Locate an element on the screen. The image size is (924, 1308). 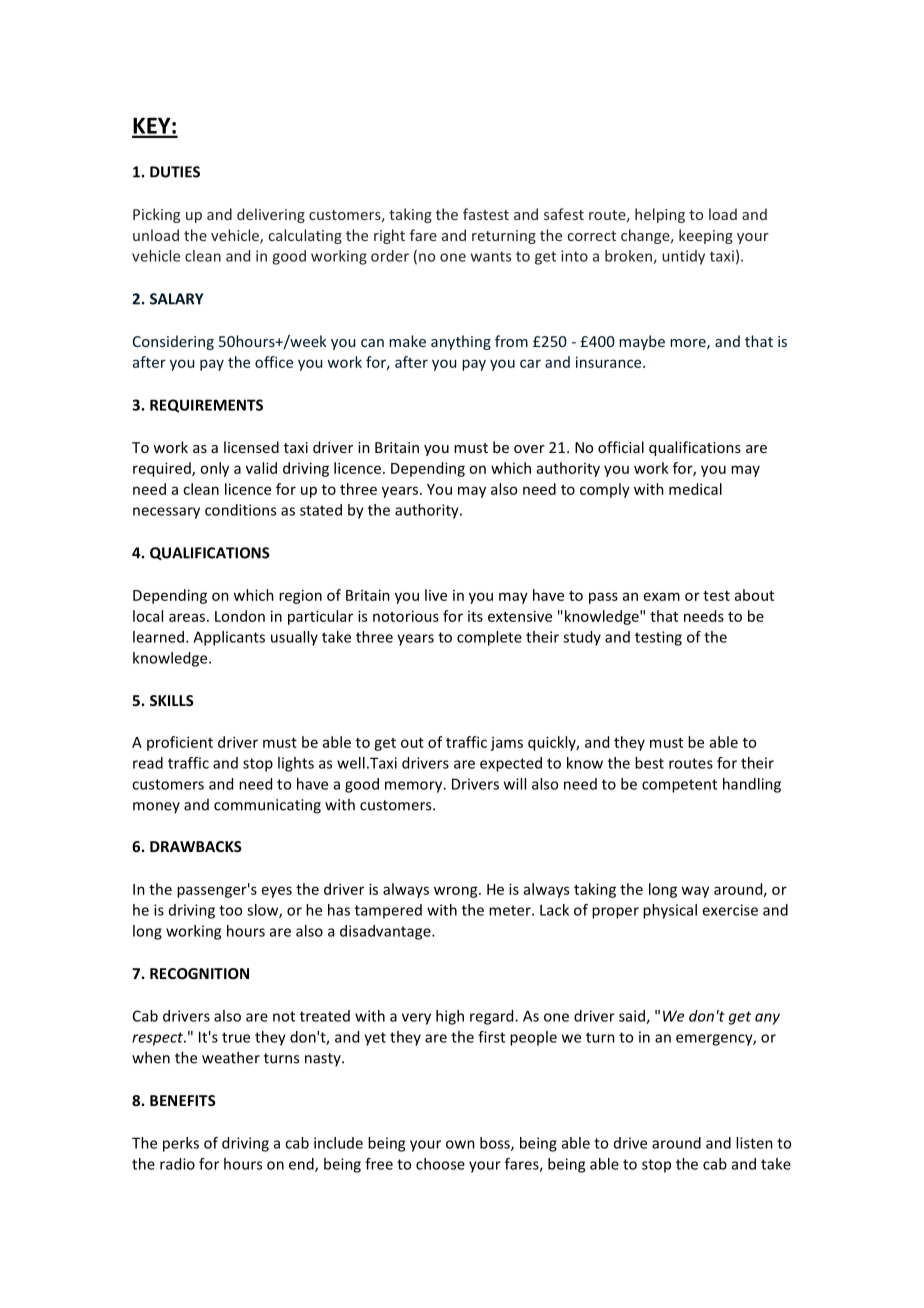
helping is located at coordinates (660, 215).
